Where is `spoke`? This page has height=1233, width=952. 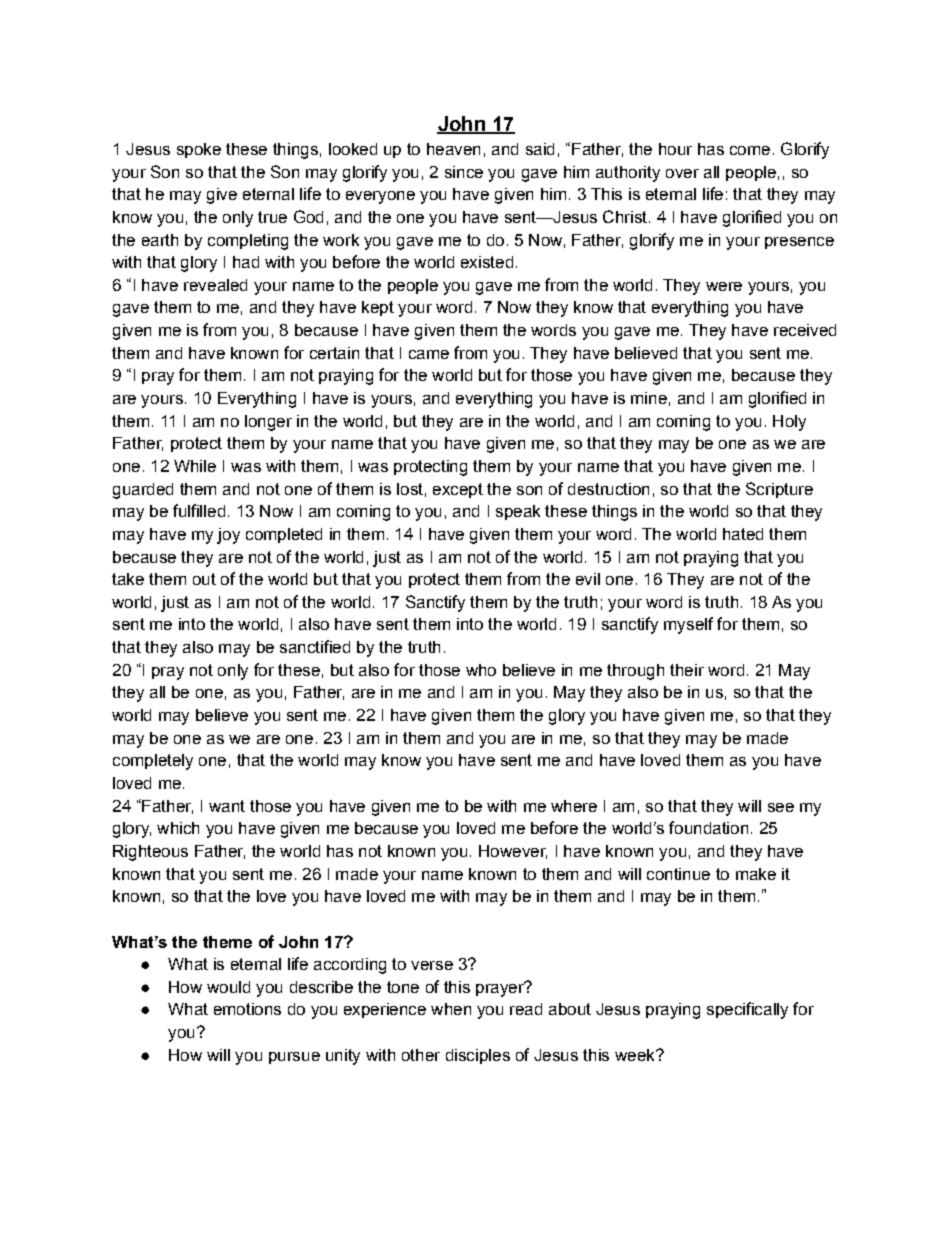
spoke is located at coordinates (199, 150).
